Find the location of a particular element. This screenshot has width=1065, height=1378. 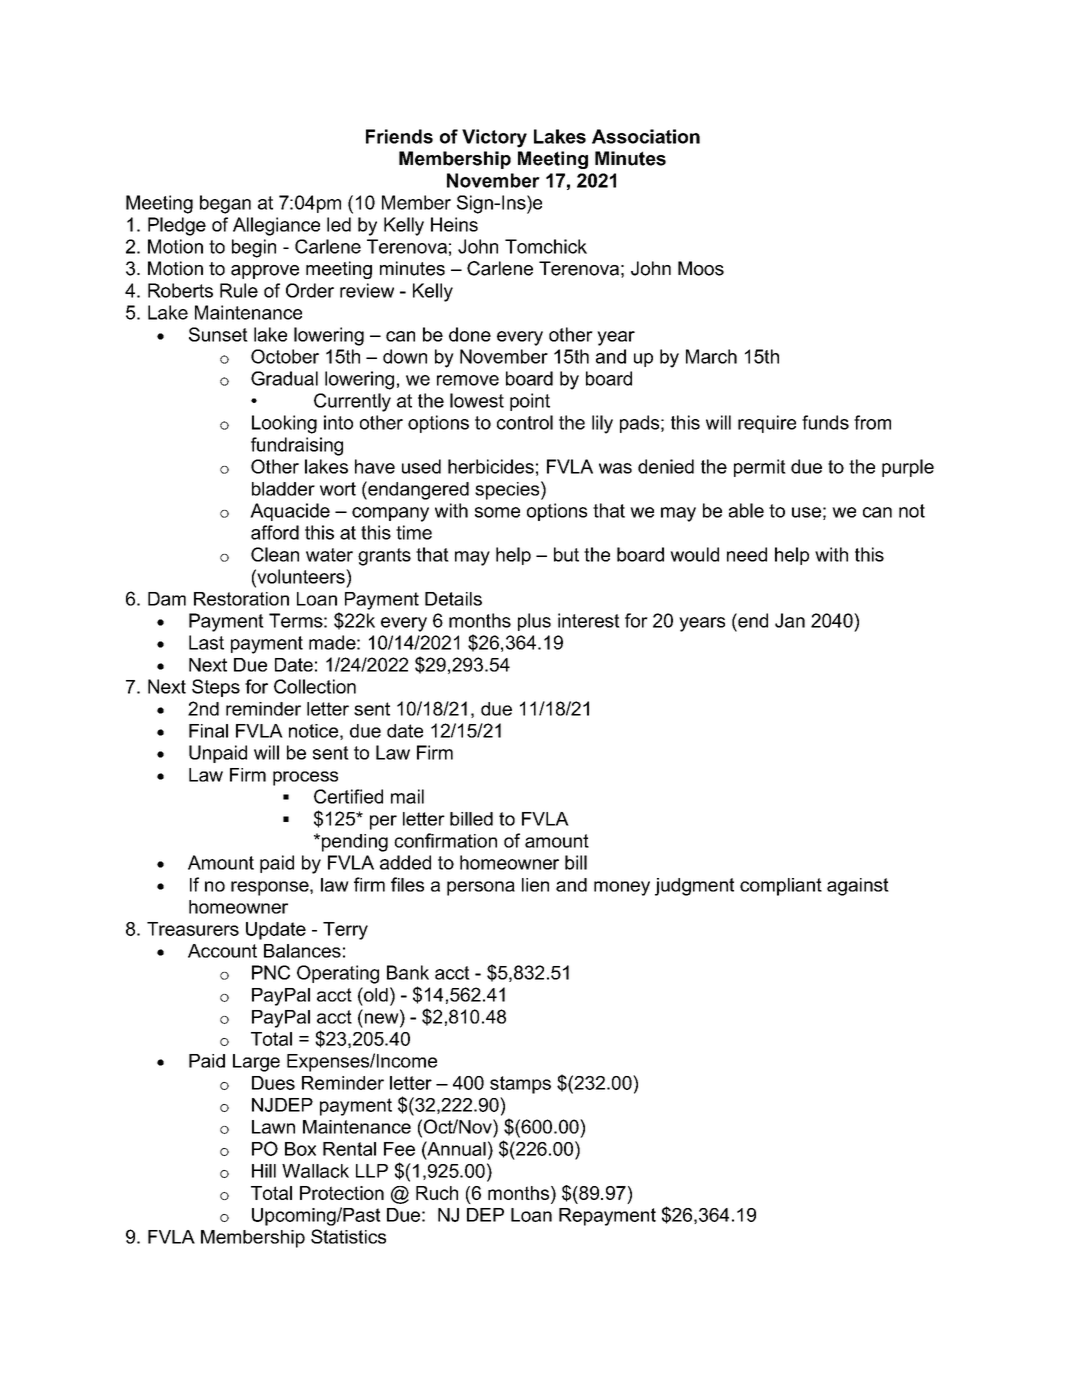

Victory is located at coordinates (494, 138).
